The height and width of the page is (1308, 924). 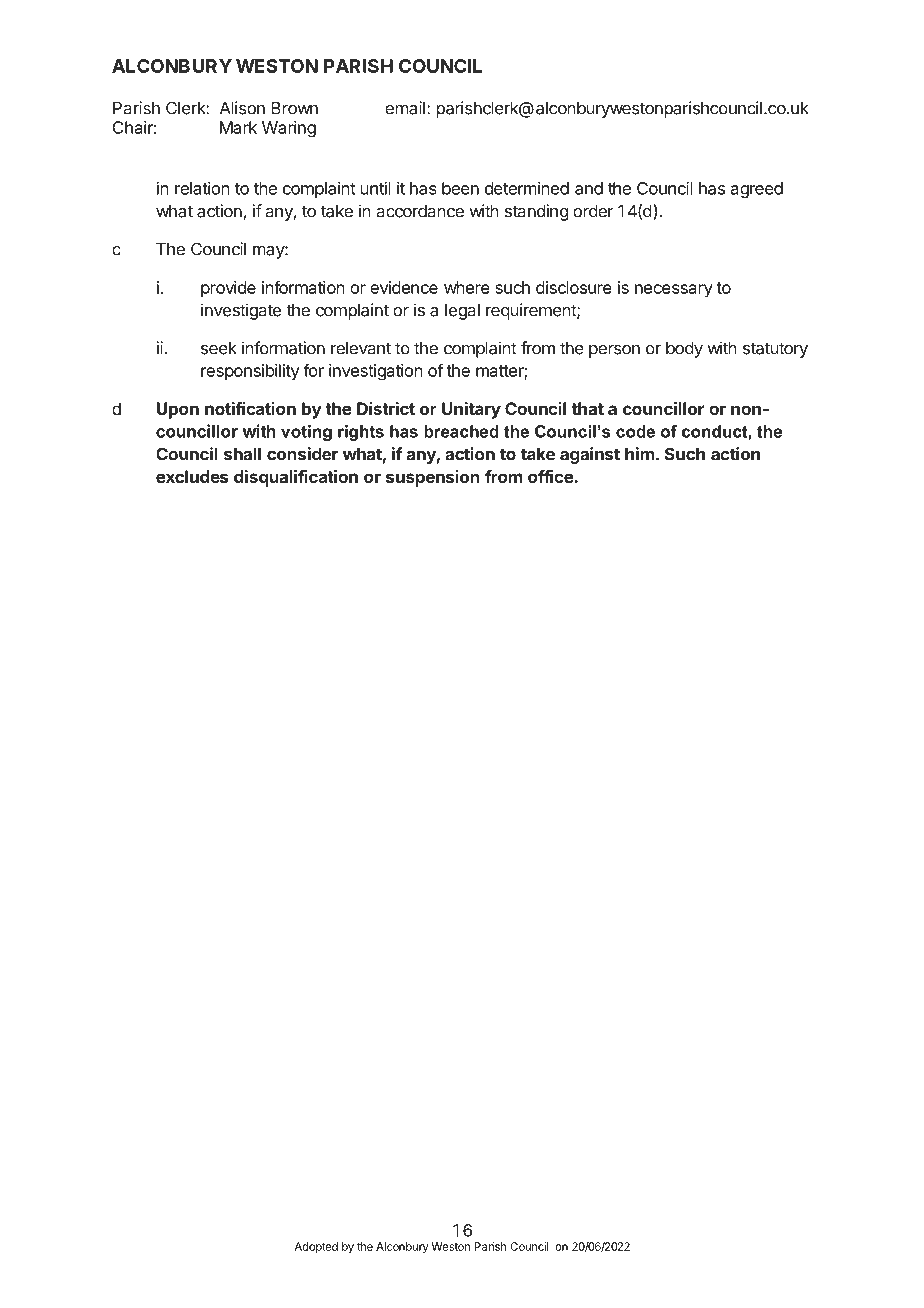 What do you see at coordinates (471, 410) in the page?
I see `Unitary` at bounding box center [471, 410].
